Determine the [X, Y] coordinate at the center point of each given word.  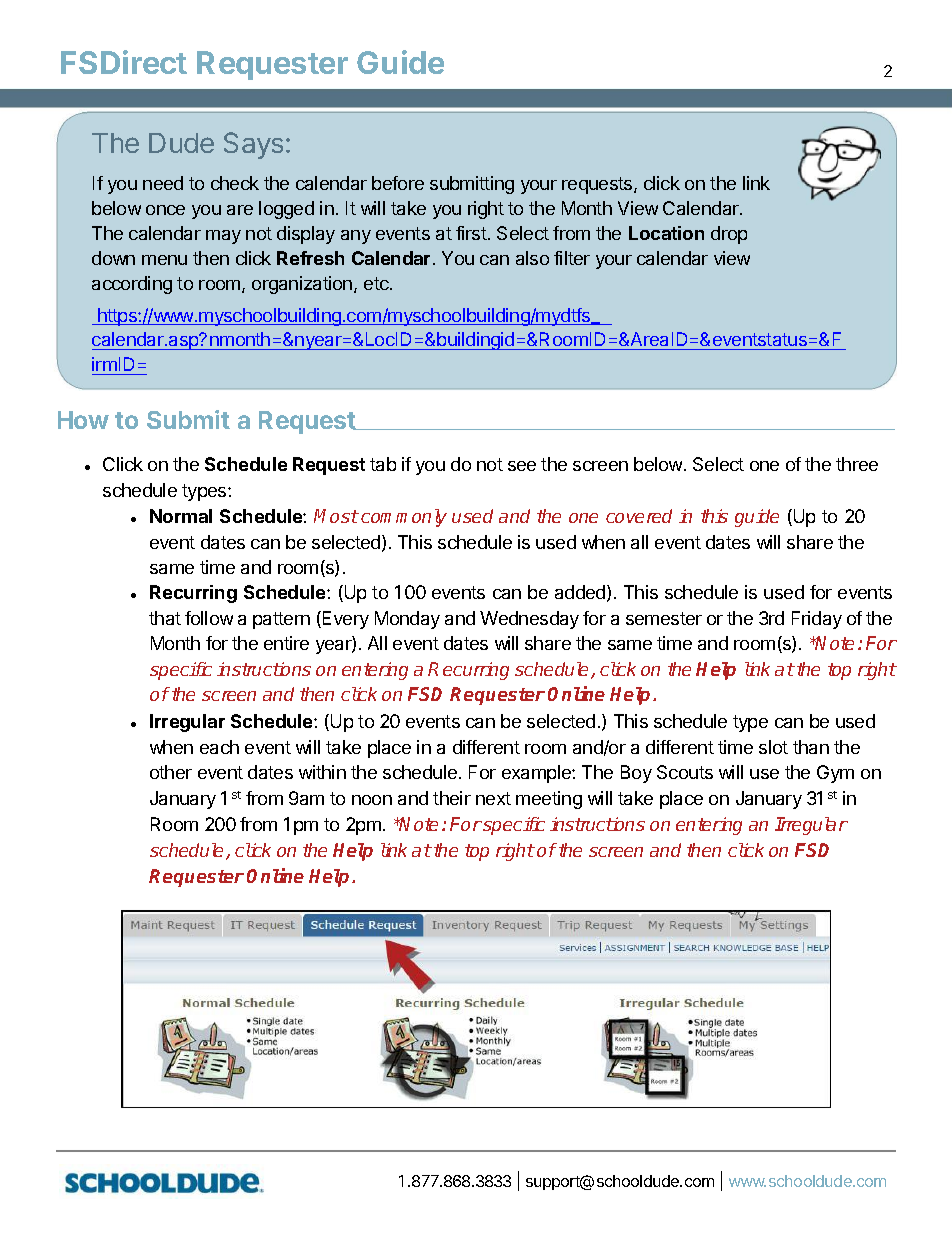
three [857, 464]
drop [729, 235]
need [163, 183]
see [522, 466]
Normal [181, 516]
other [171, 772]
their [452, 798]
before [398, 183]
